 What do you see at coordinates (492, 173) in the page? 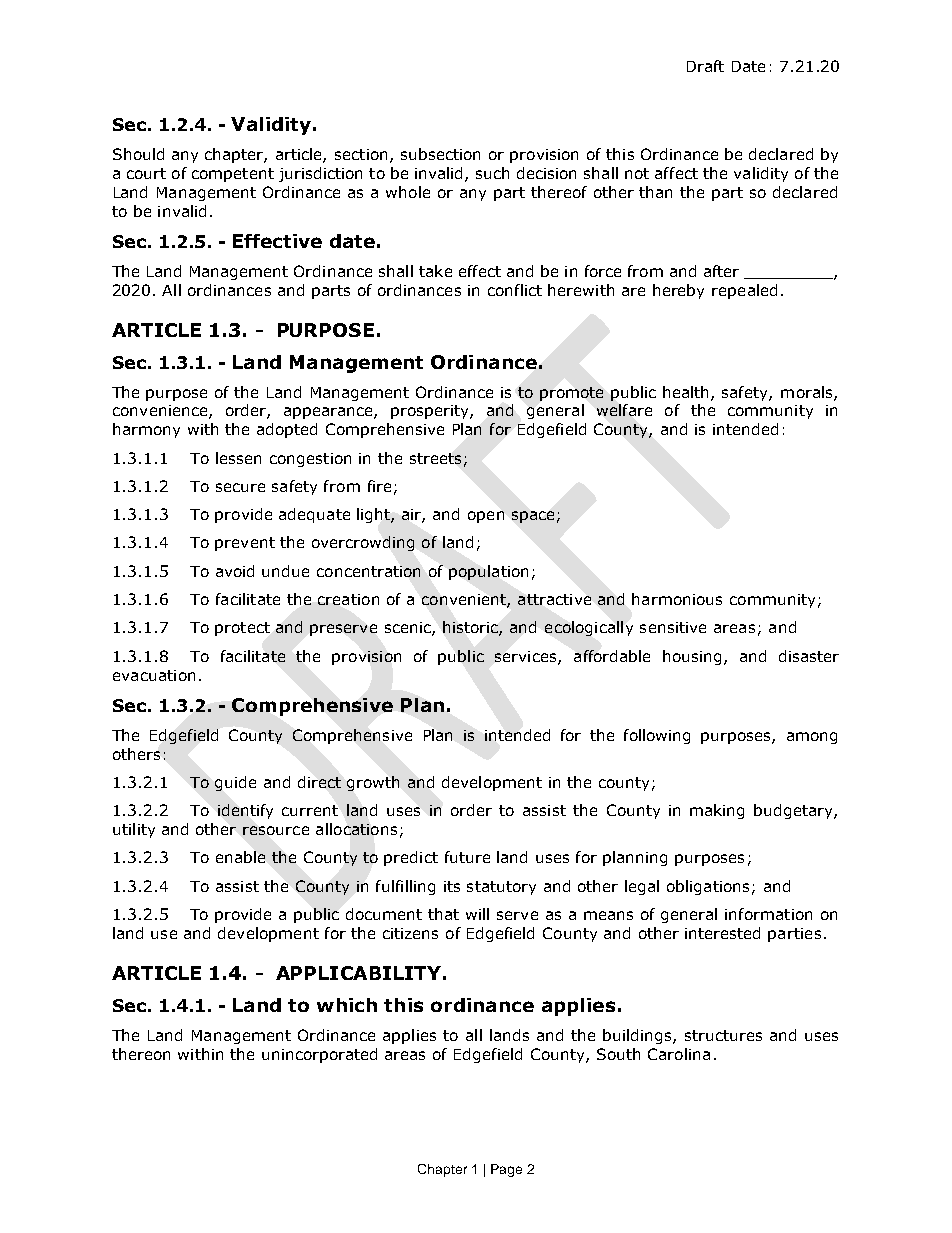
I see `such` at bounding box center [492, 173].
